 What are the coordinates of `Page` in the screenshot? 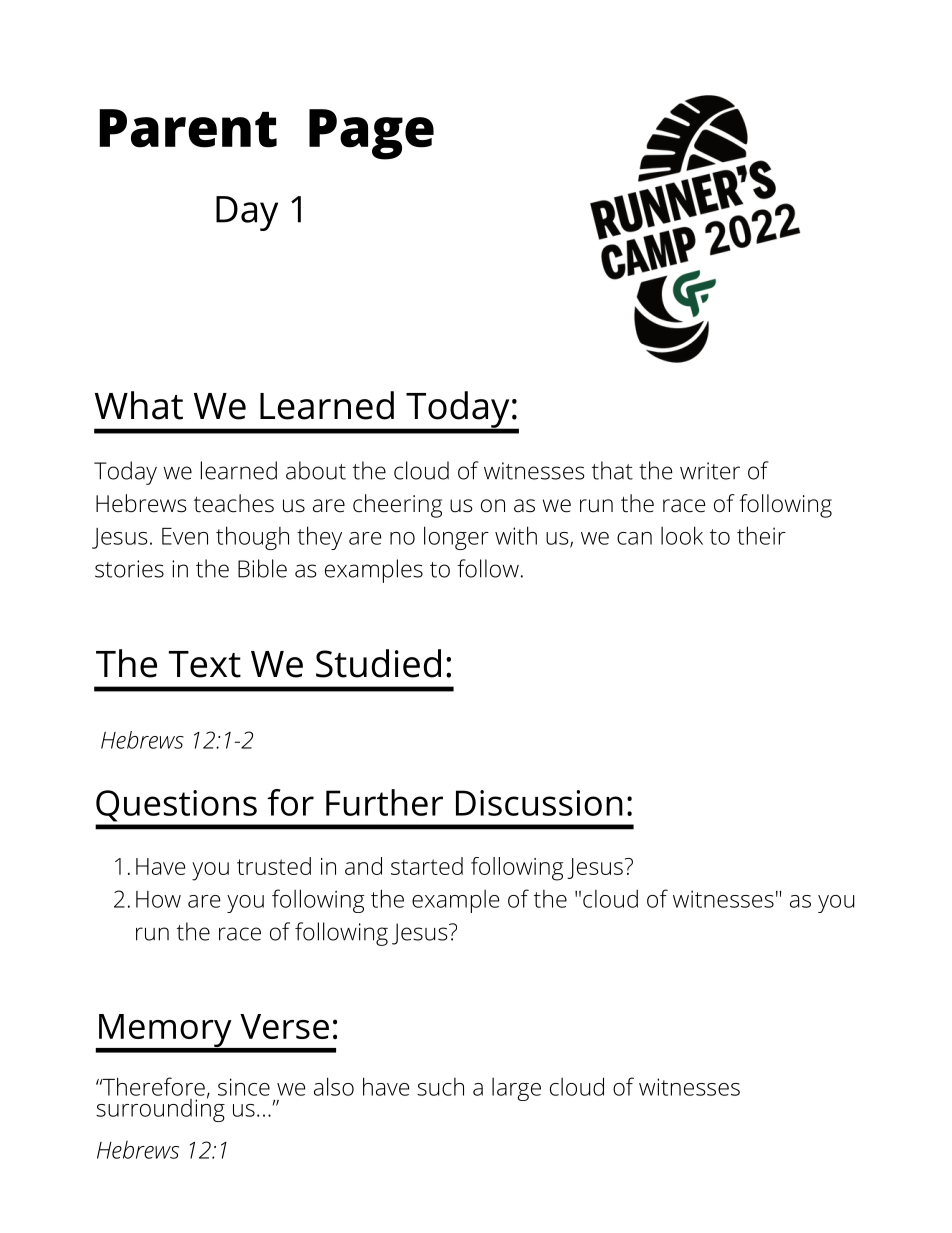 It's located at (371, 134).
